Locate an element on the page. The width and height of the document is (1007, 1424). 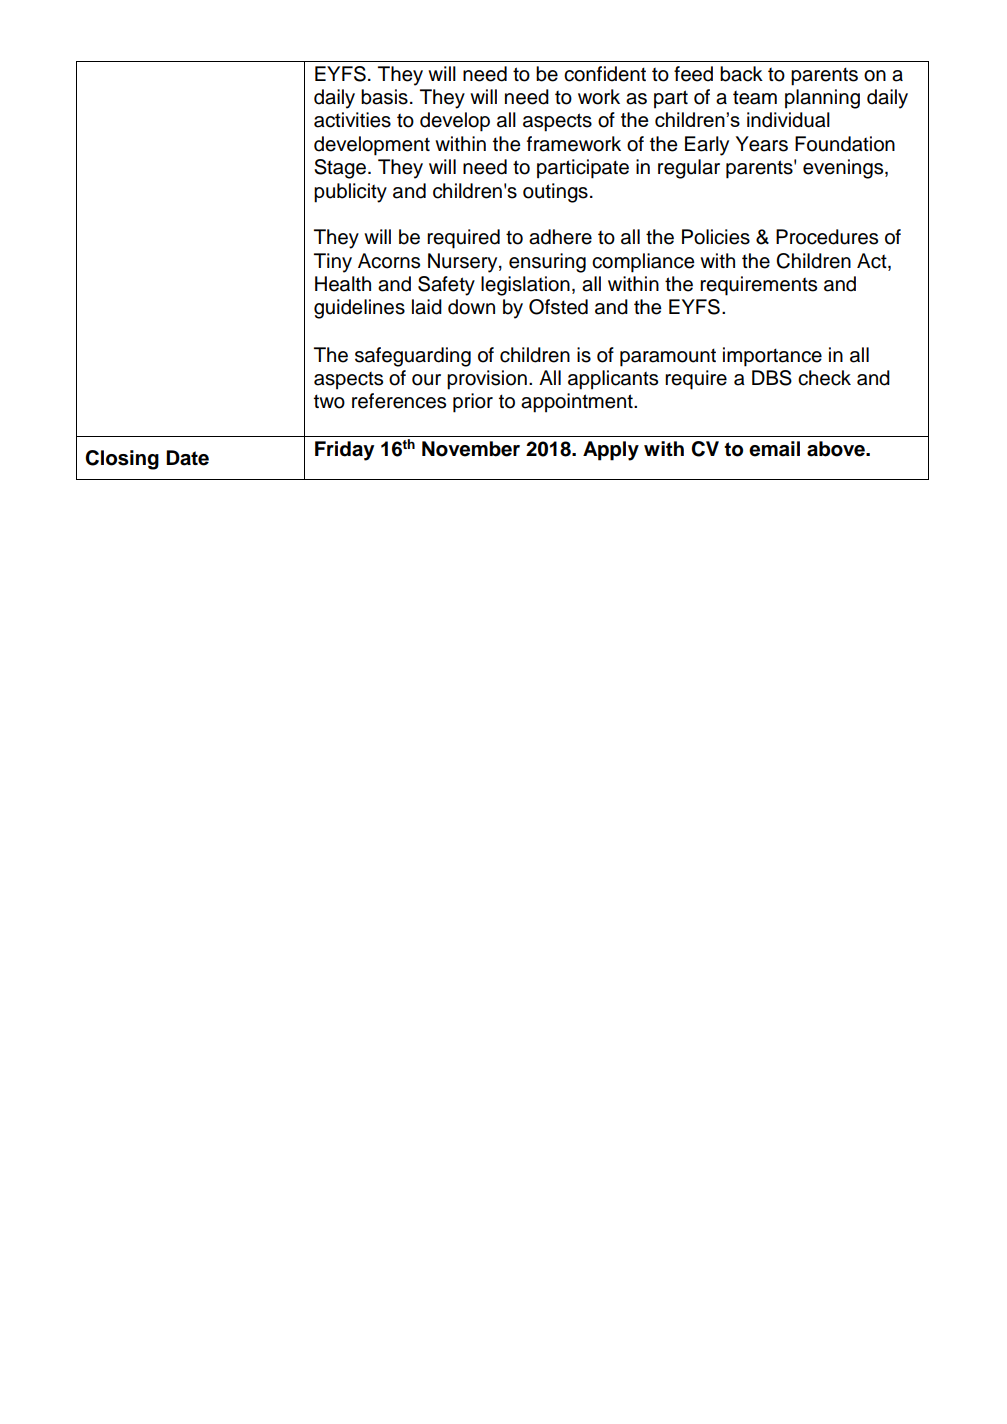
compliance is located at coordinates (643, 263).
